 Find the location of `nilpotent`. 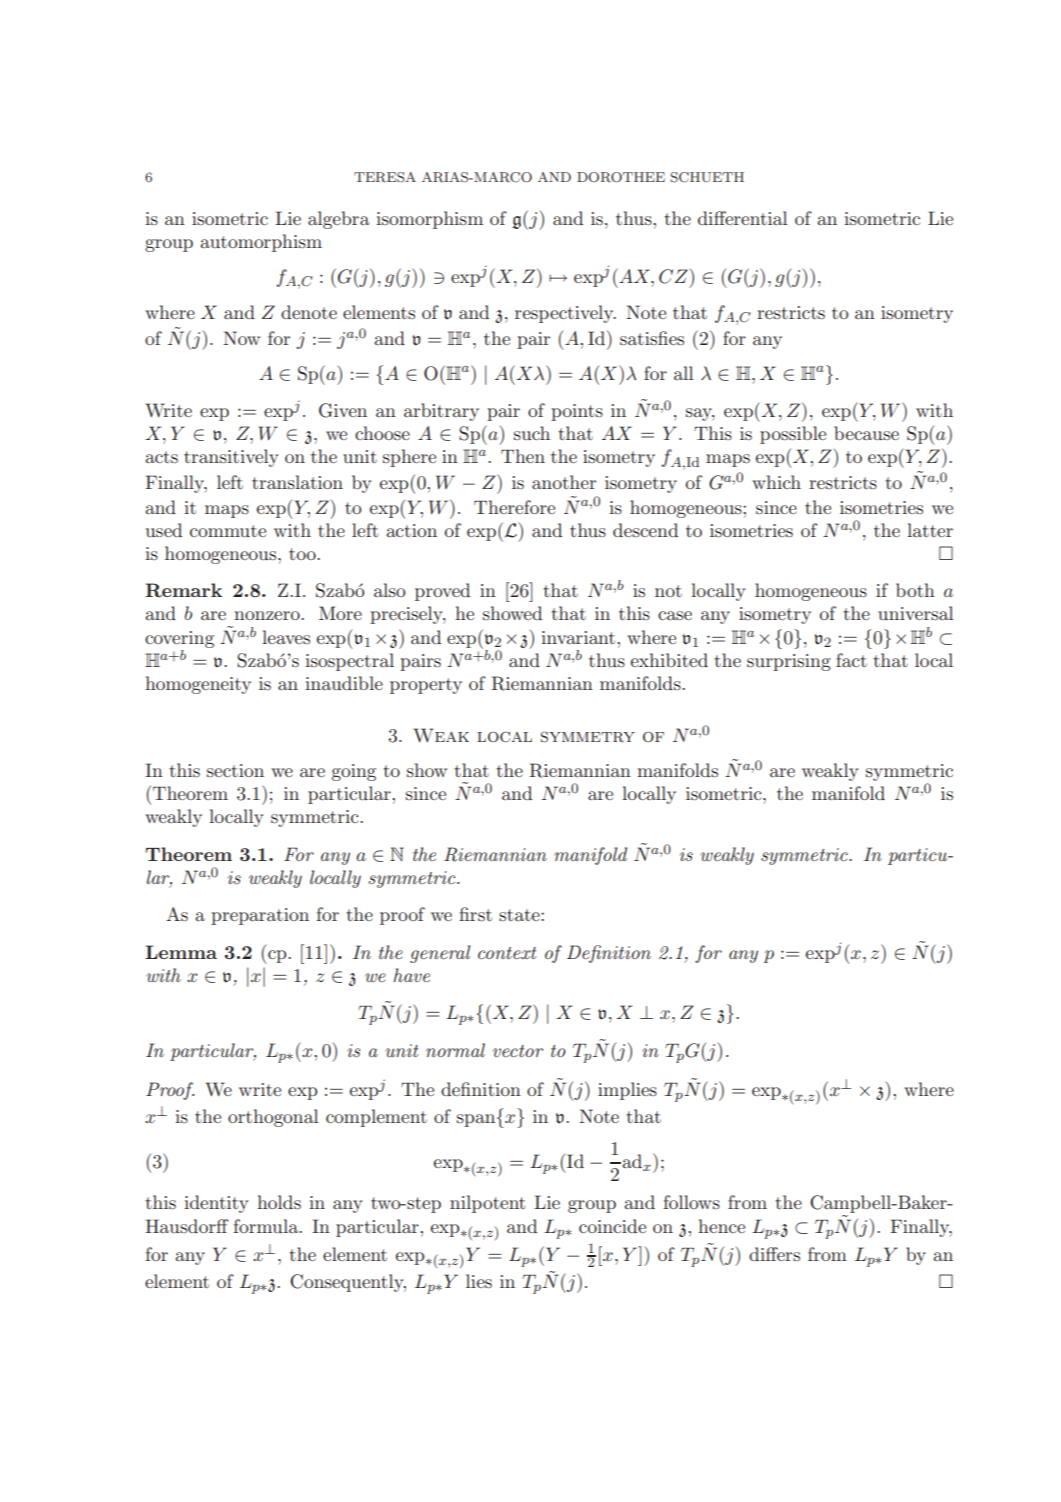

nilpotent is located at coordinates (487, 1204).
